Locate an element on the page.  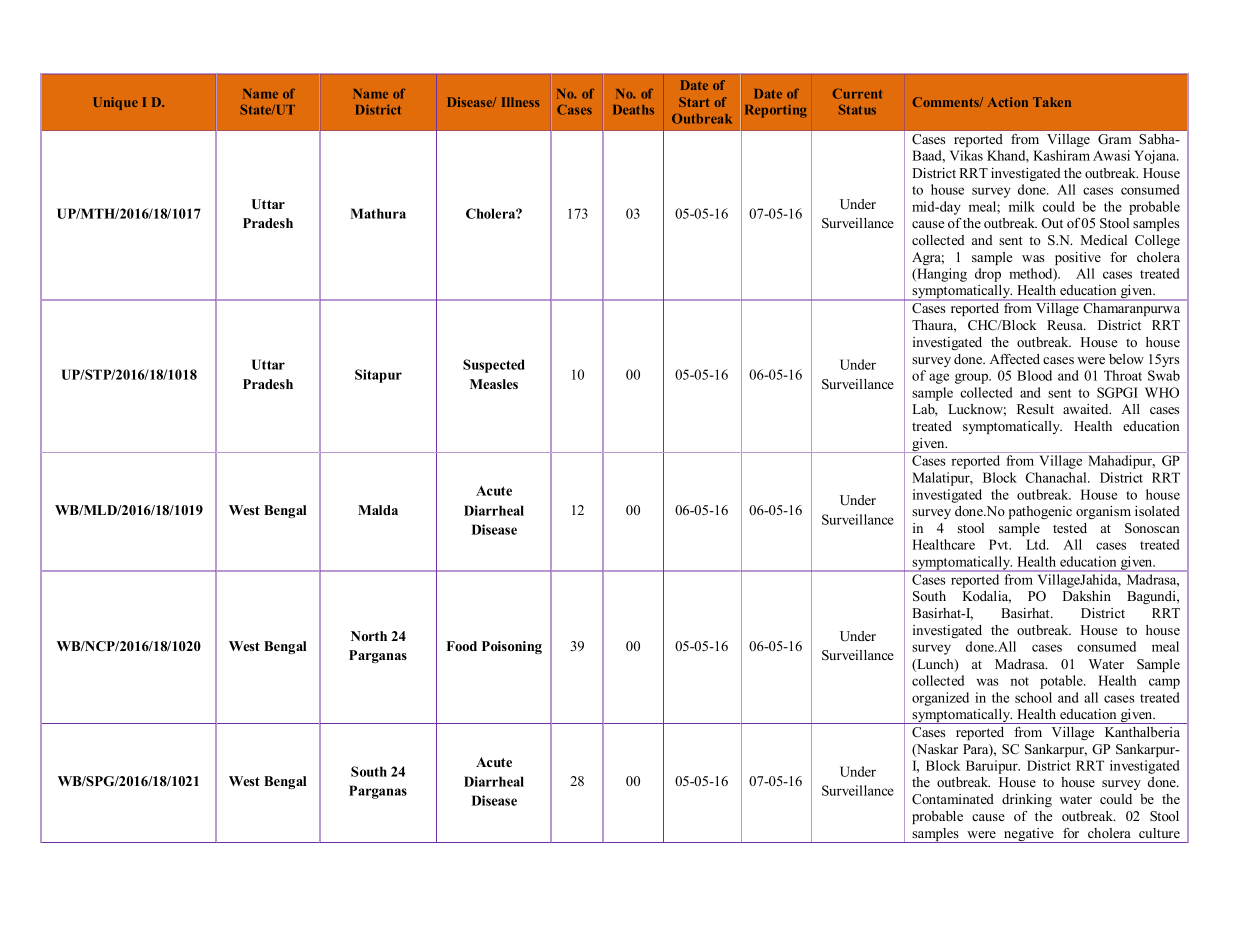
North is located at coordinates (369, 636).
